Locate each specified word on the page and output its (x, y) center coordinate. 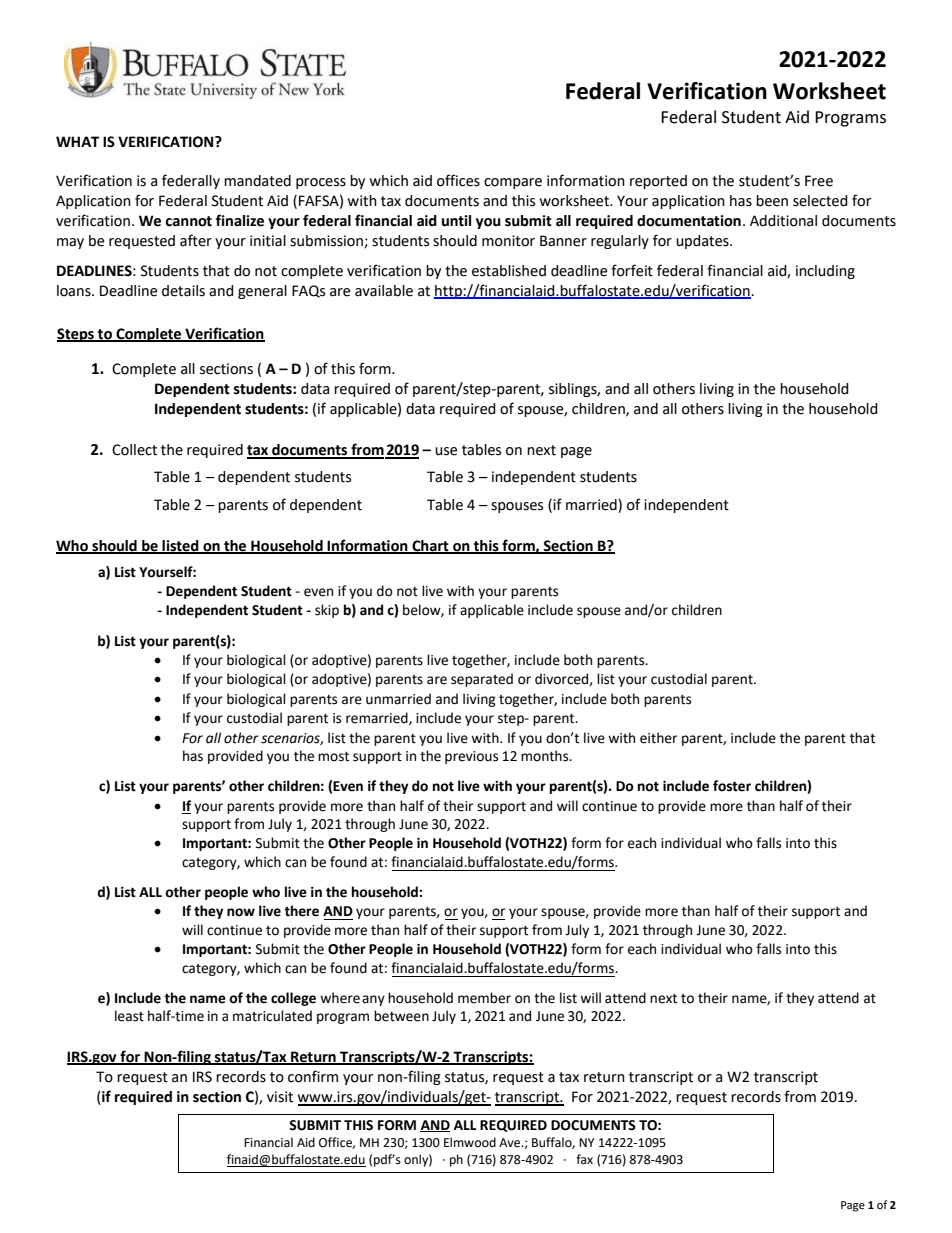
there (301, 911)
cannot (188, 221)
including (825, 272)
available (384, 291)
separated (482, 680)
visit (280, 1097)
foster (732, 786)
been (772, 201)
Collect (134, 450)
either (658, 738)
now (241, 912)
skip (327, 611)
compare (513, 183)
